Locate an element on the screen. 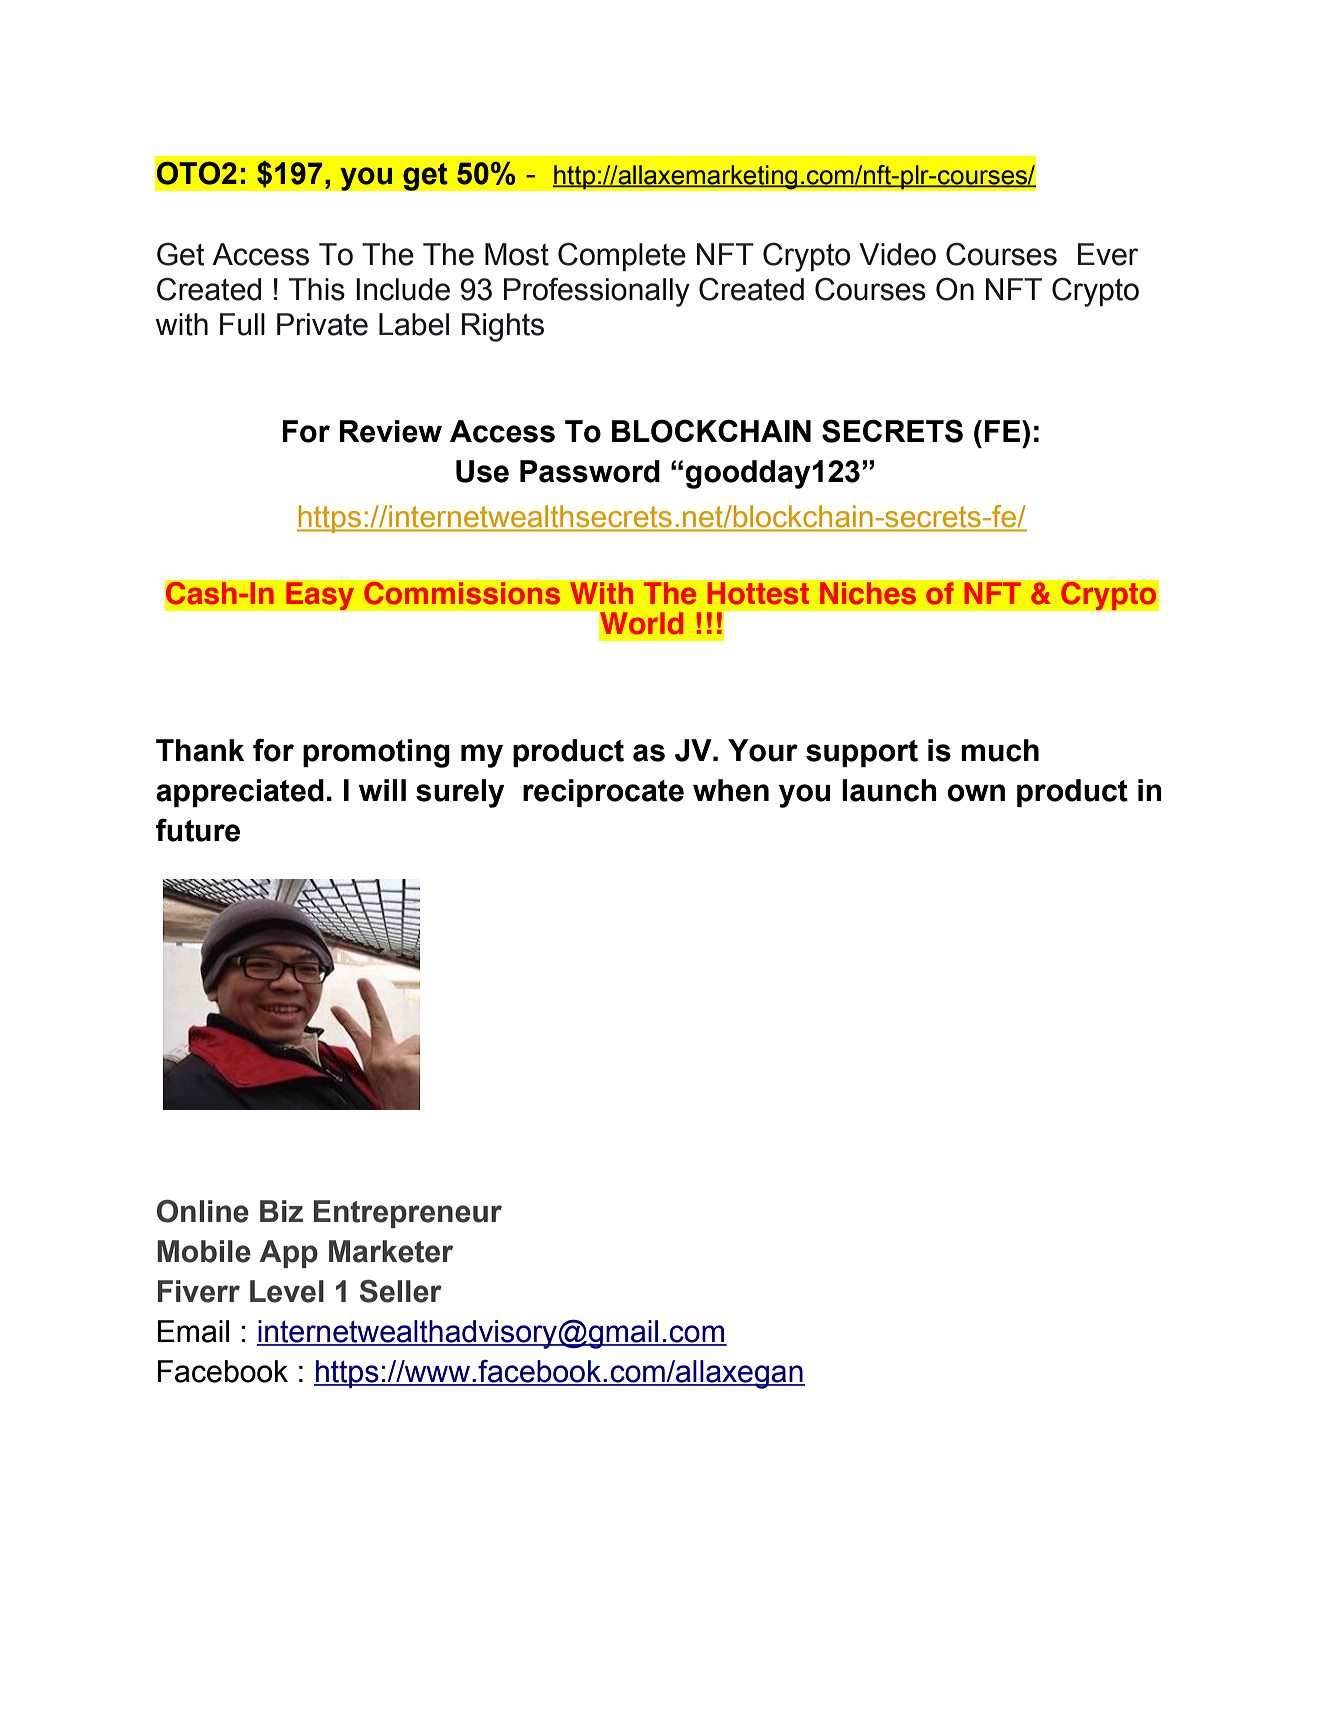  reciprocate is located at coordinates (603, 793).
